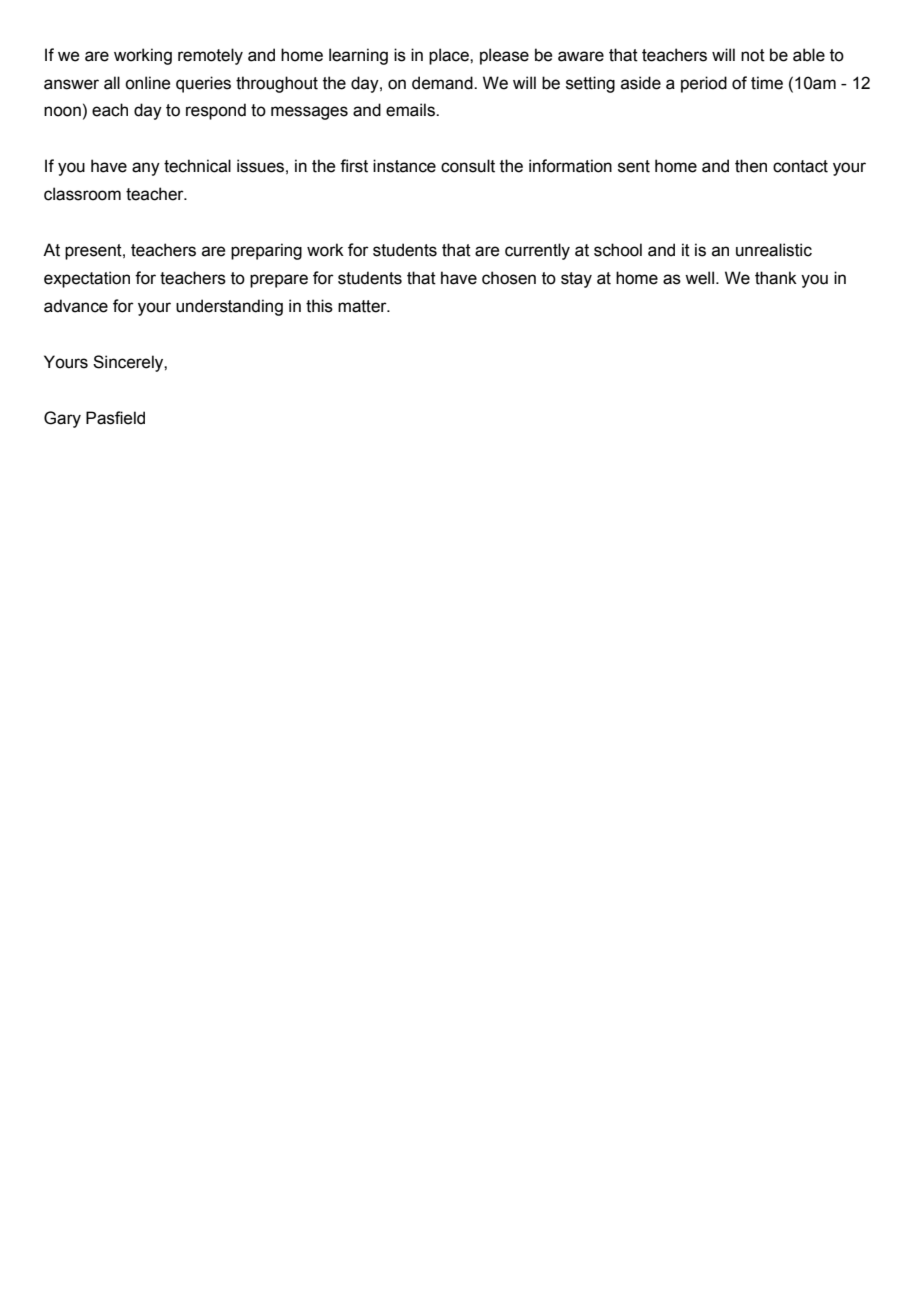 This page has height=1308, width=924. What do you see at coordinates (319, 306) in the page?
I see `this` at bounding box center [319, 306].
